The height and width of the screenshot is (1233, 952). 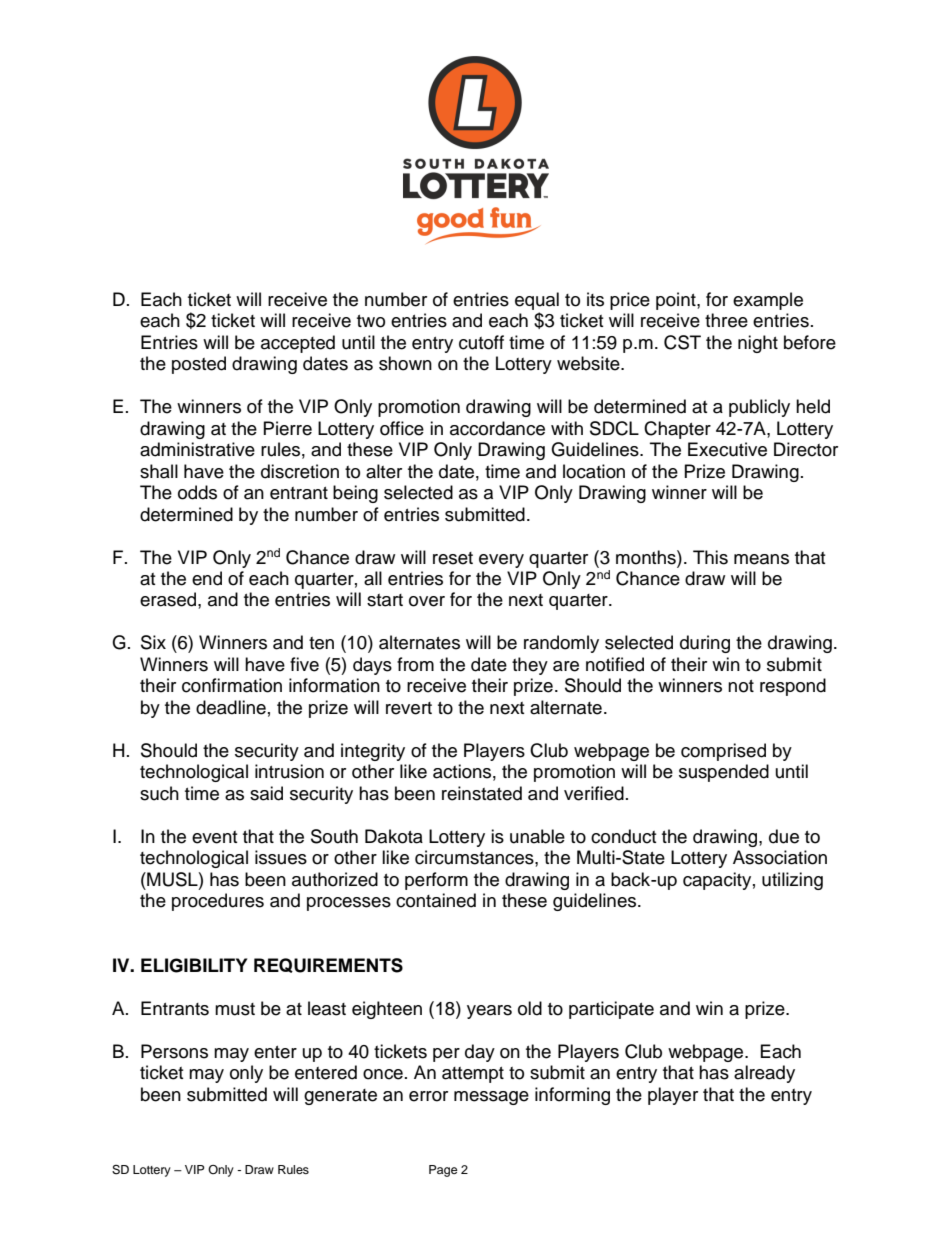 I want to click on attempt, so click(x=473, y=1075).
